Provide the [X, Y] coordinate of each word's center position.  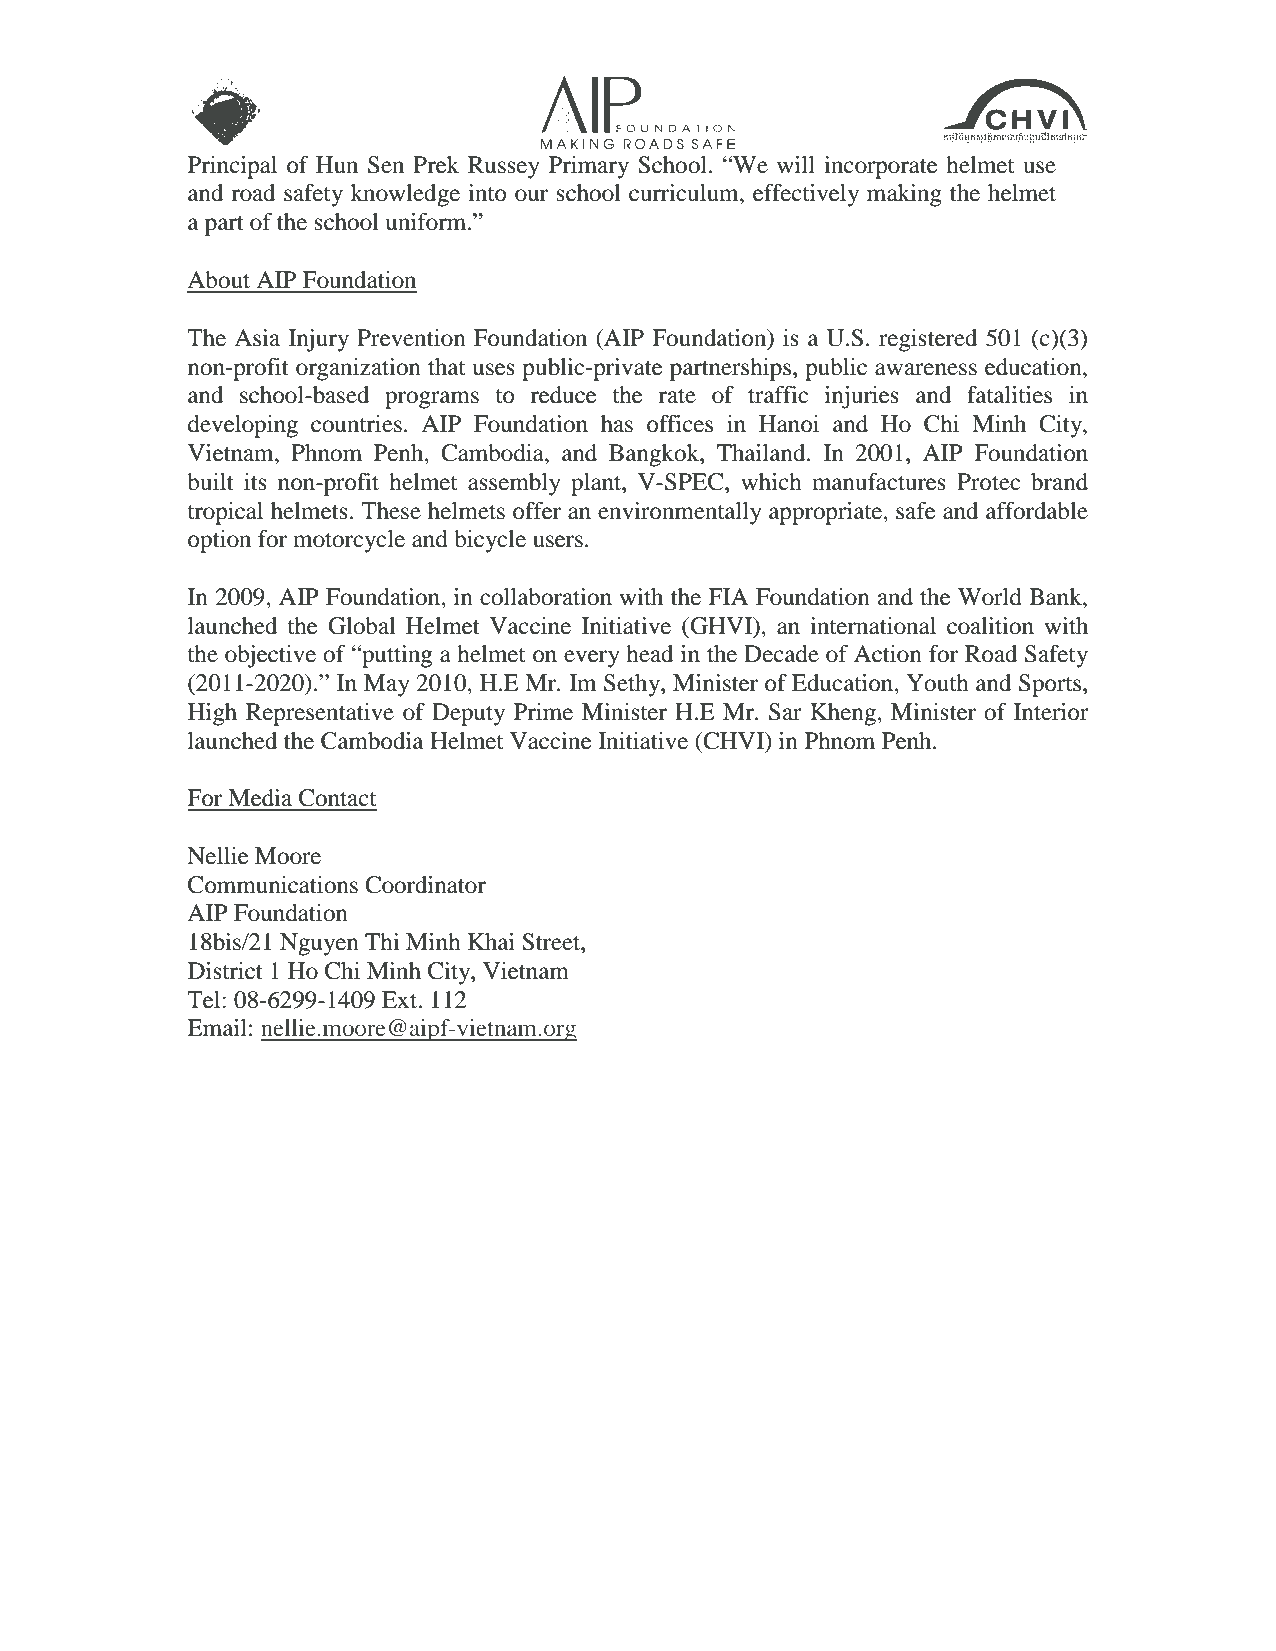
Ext [401, 999]
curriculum [685, 193]
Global [362, 626]
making [904, 195]
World [990, 597]
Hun [337, 165]
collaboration [546, 597]
